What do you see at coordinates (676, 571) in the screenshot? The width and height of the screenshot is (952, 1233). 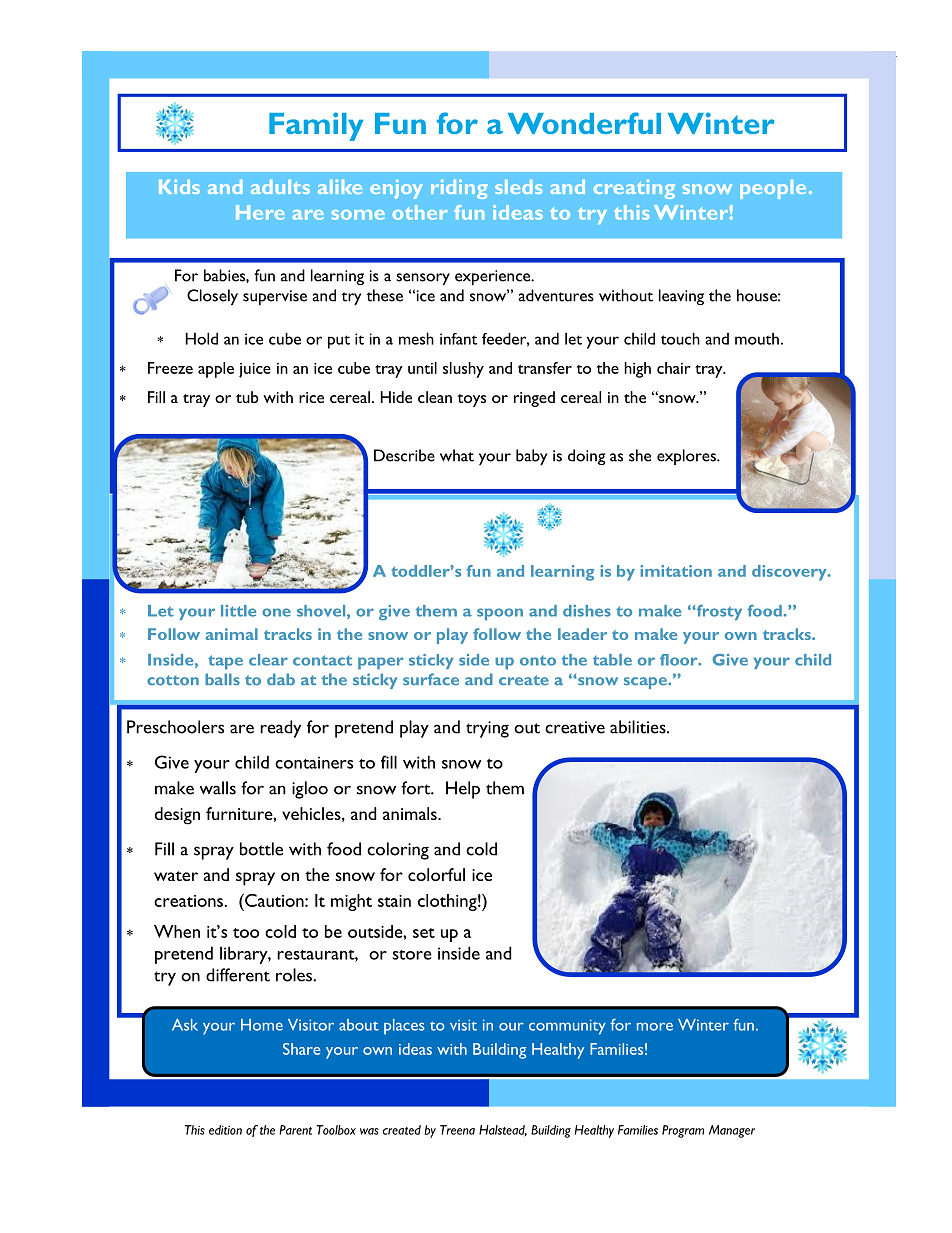 I see `imitation` at bounding box center [676, 571].
